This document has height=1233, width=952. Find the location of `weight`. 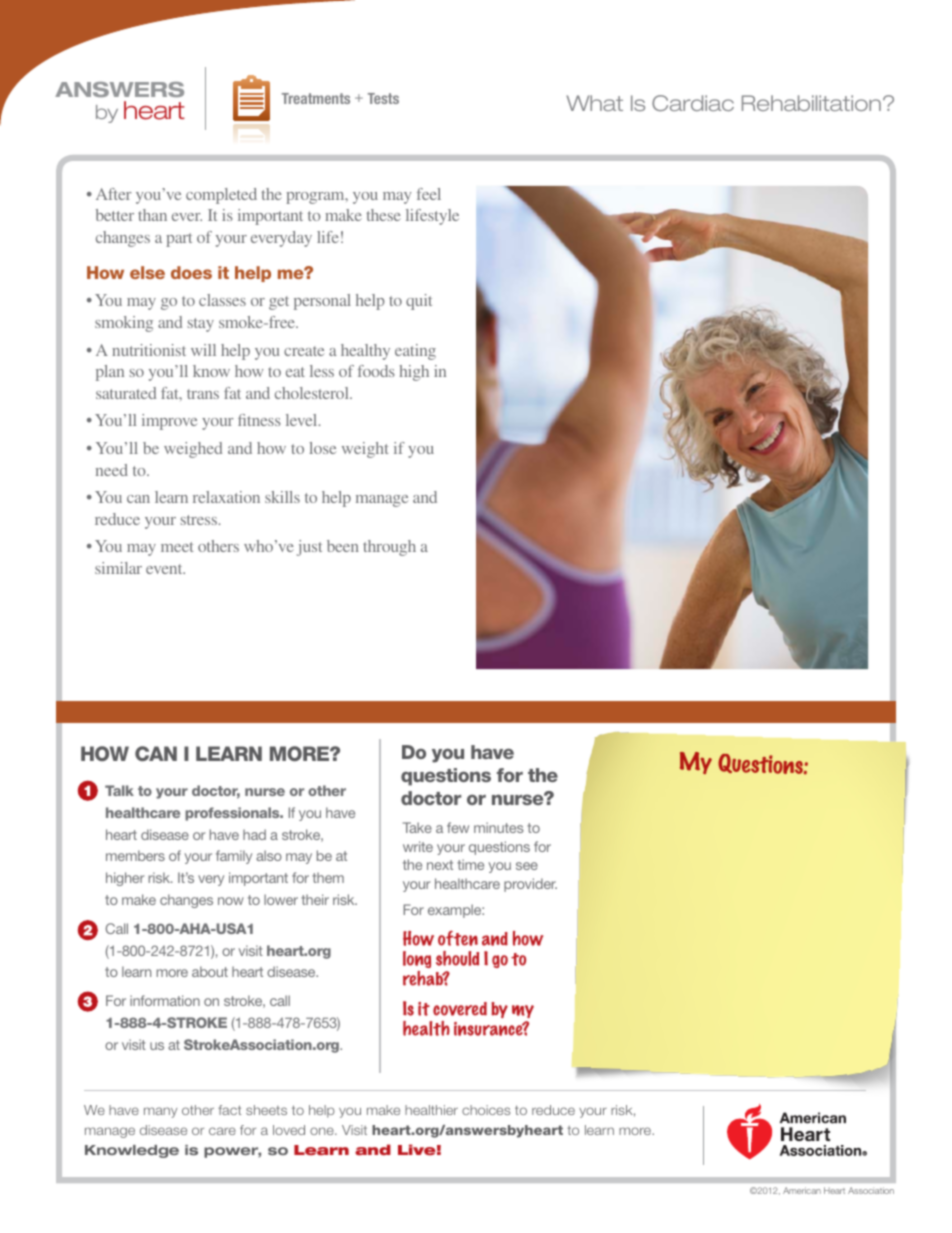

weight is located at coordinates (365, 450).
